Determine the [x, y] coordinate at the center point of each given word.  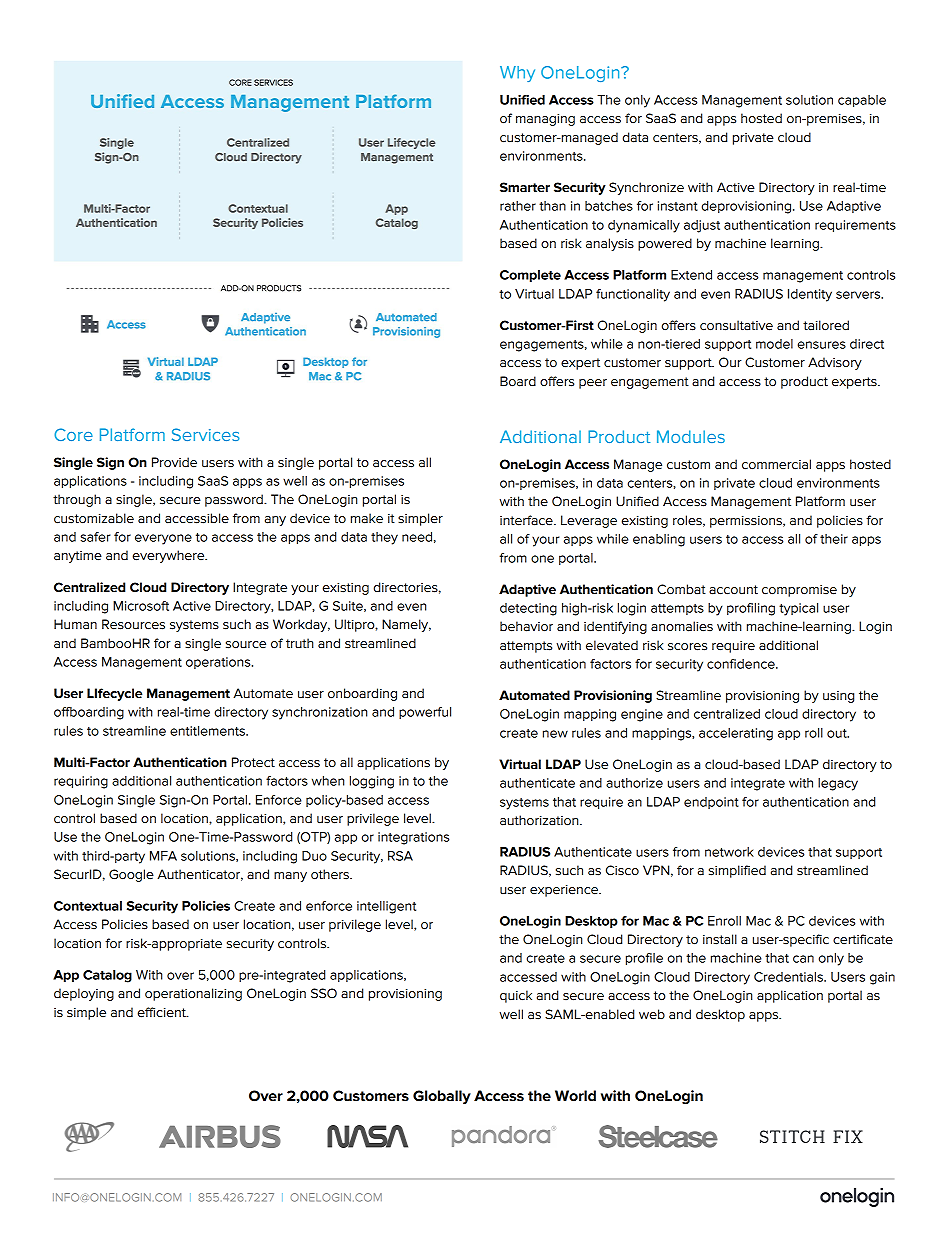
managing [545, 120]
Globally [442, 1097]
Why [517, 74]
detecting [528, 609]
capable [862, 101]
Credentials [789, 977]
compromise [799, 591]
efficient [163, 1012]
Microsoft [141, 606]
